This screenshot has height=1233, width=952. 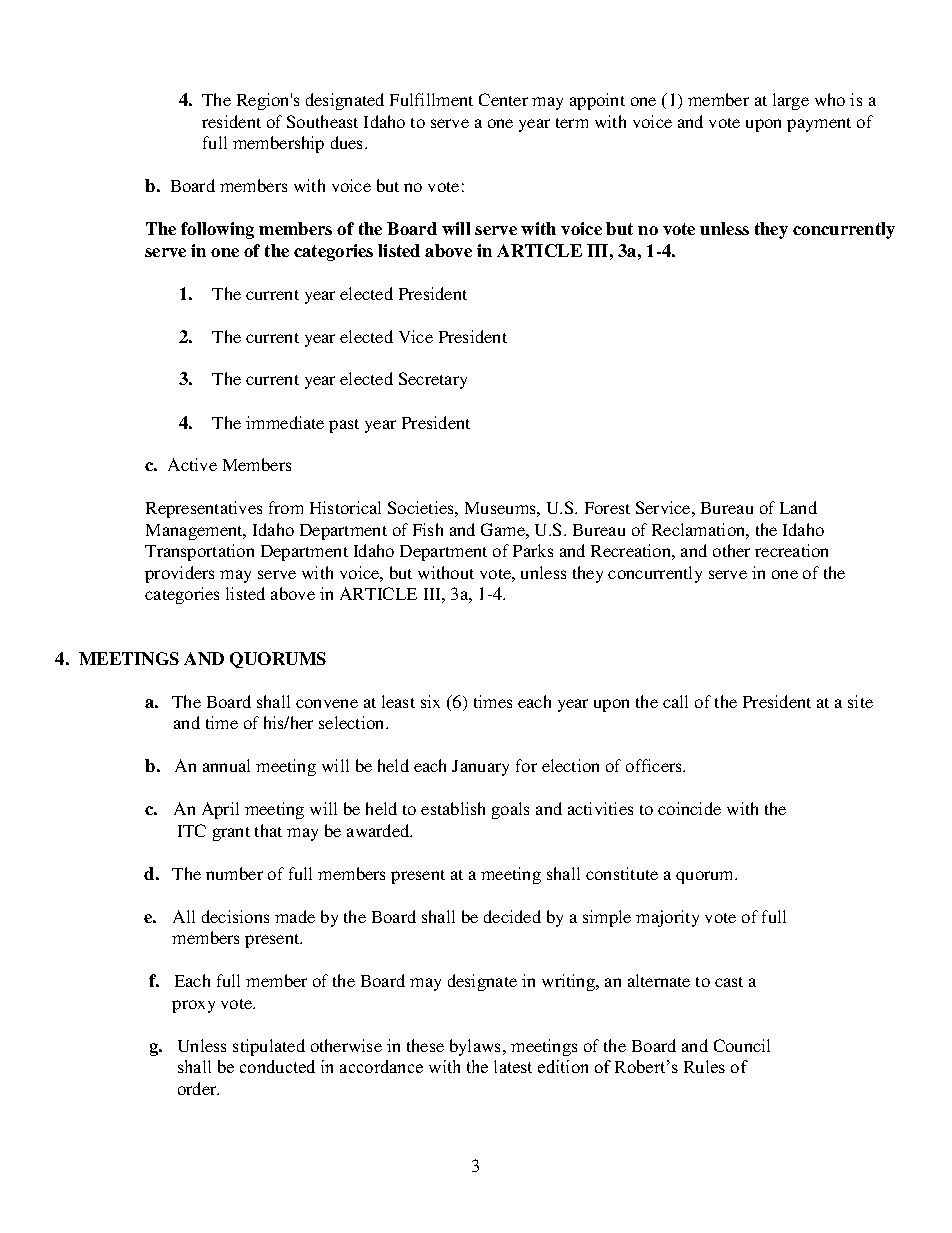 I want to click on stipulated, so click(x=269, y=1047).
